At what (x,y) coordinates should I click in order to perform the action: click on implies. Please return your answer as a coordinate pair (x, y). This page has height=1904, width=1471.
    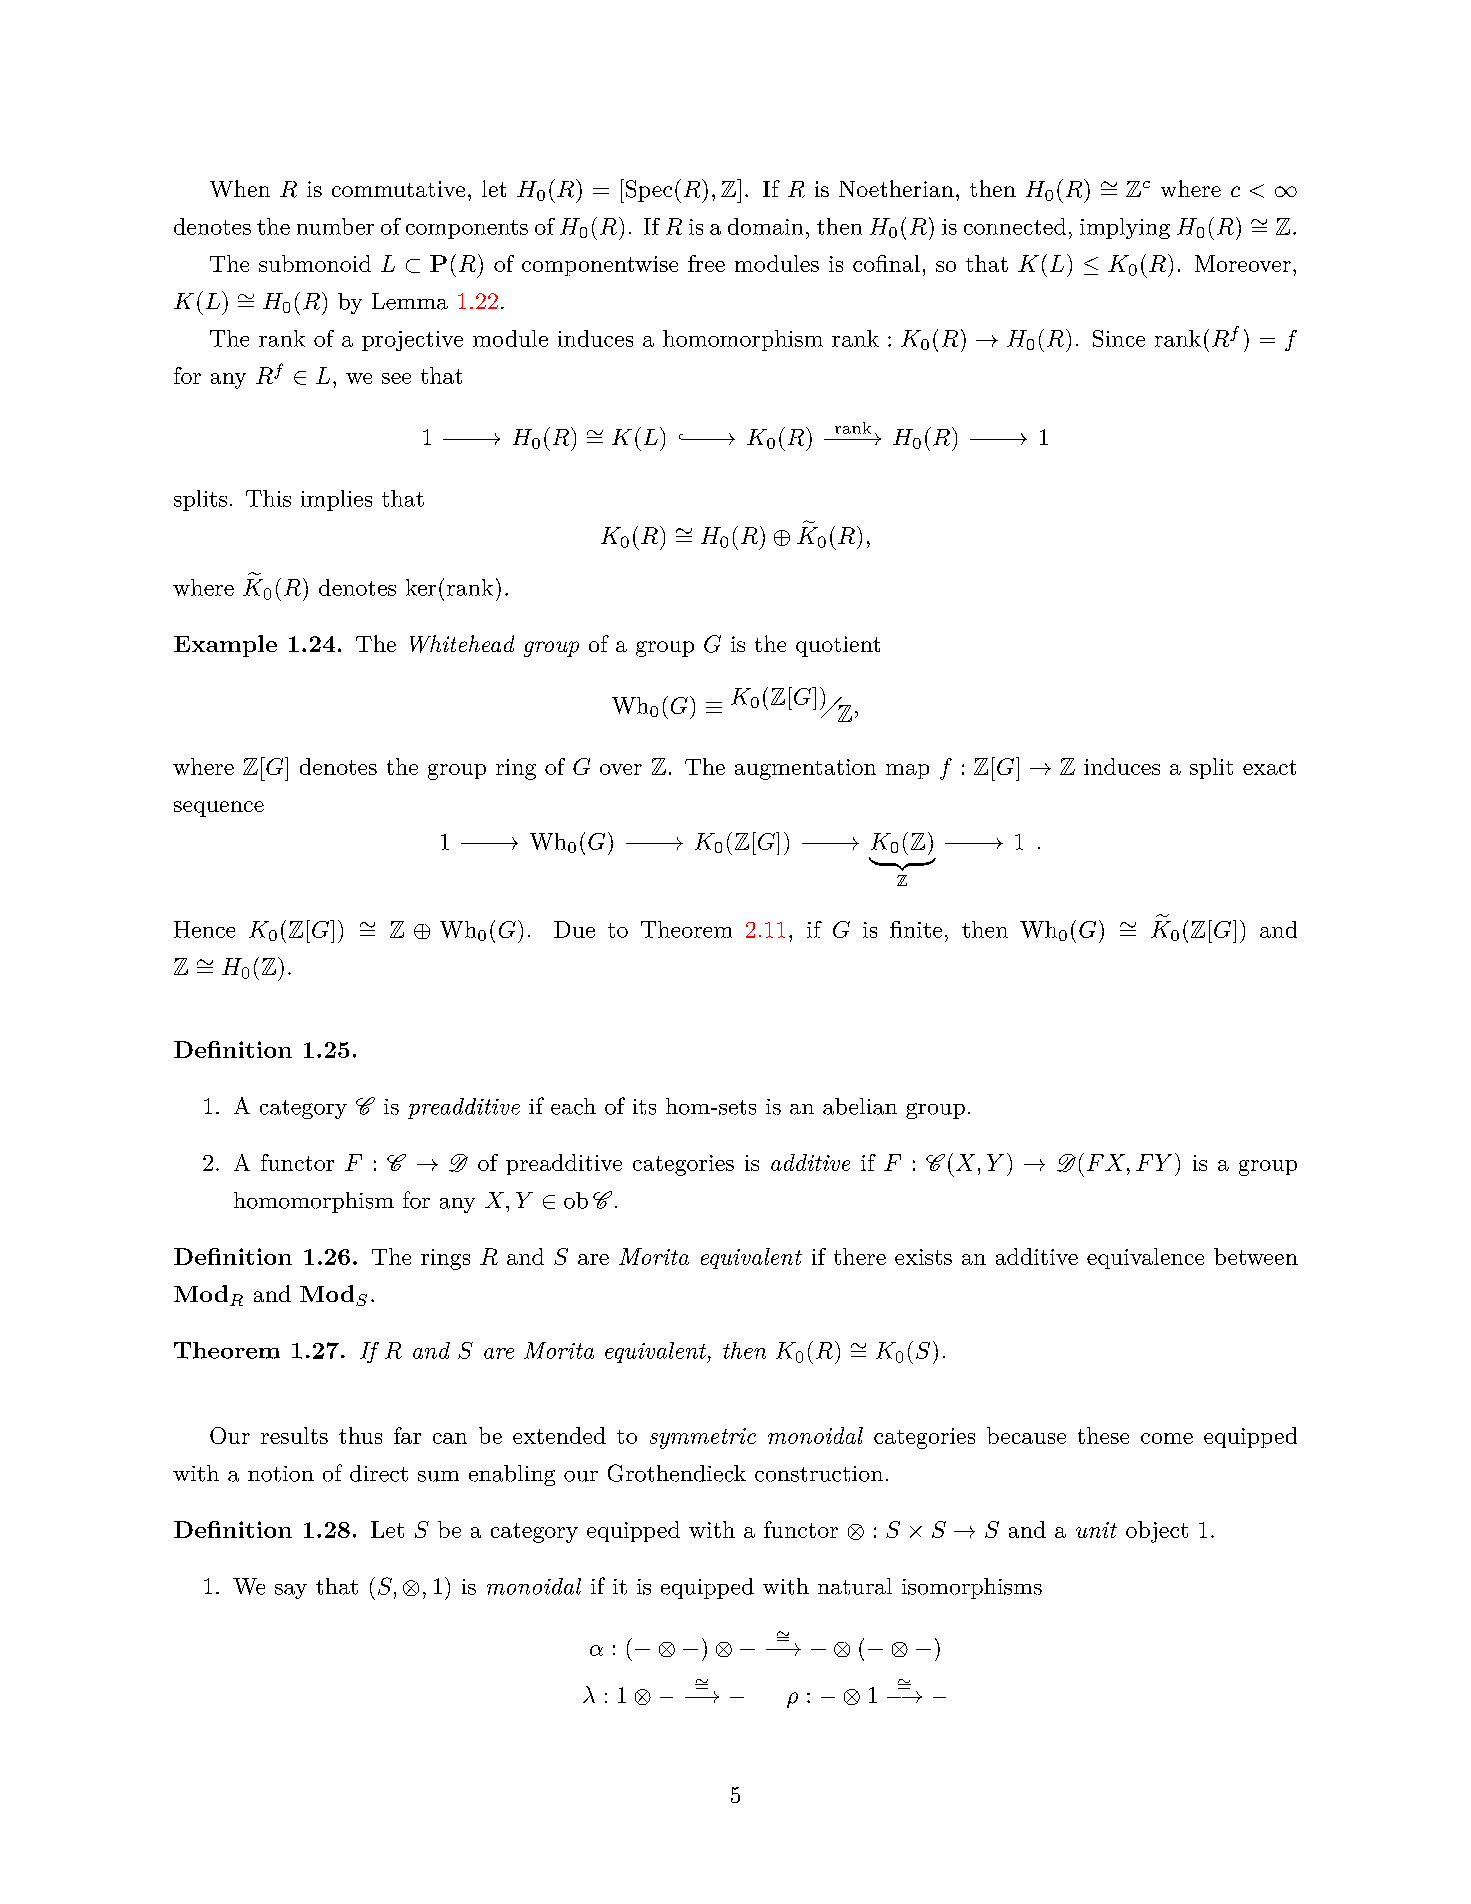
    Looking at the image, I should click on (336, 500).
